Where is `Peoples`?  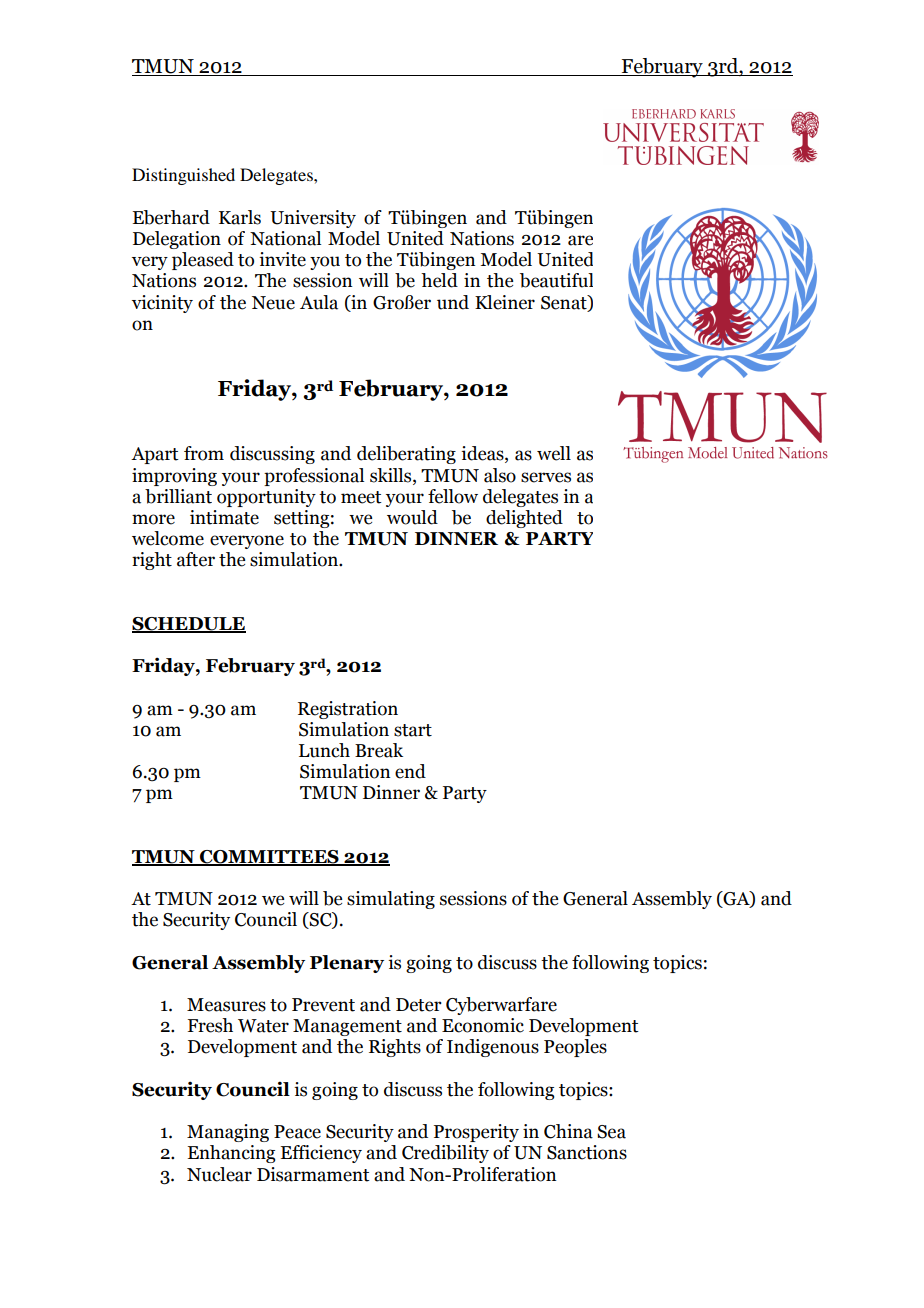
Peoples is located at coordinates (575, 1048).
